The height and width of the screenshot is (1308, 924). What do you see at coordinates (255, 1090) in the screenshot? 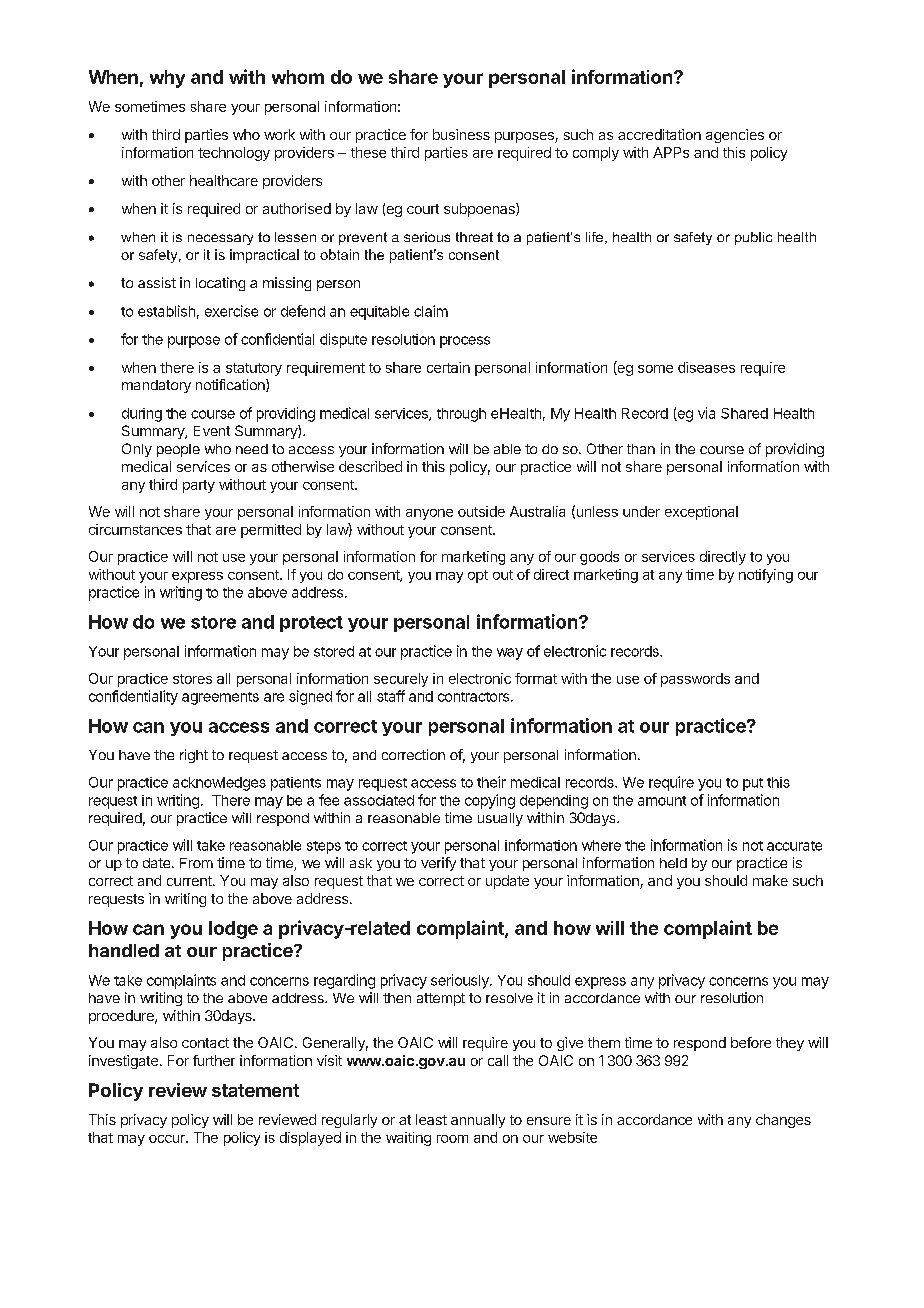
I see `statement` at bounding box center [255, 1090].
